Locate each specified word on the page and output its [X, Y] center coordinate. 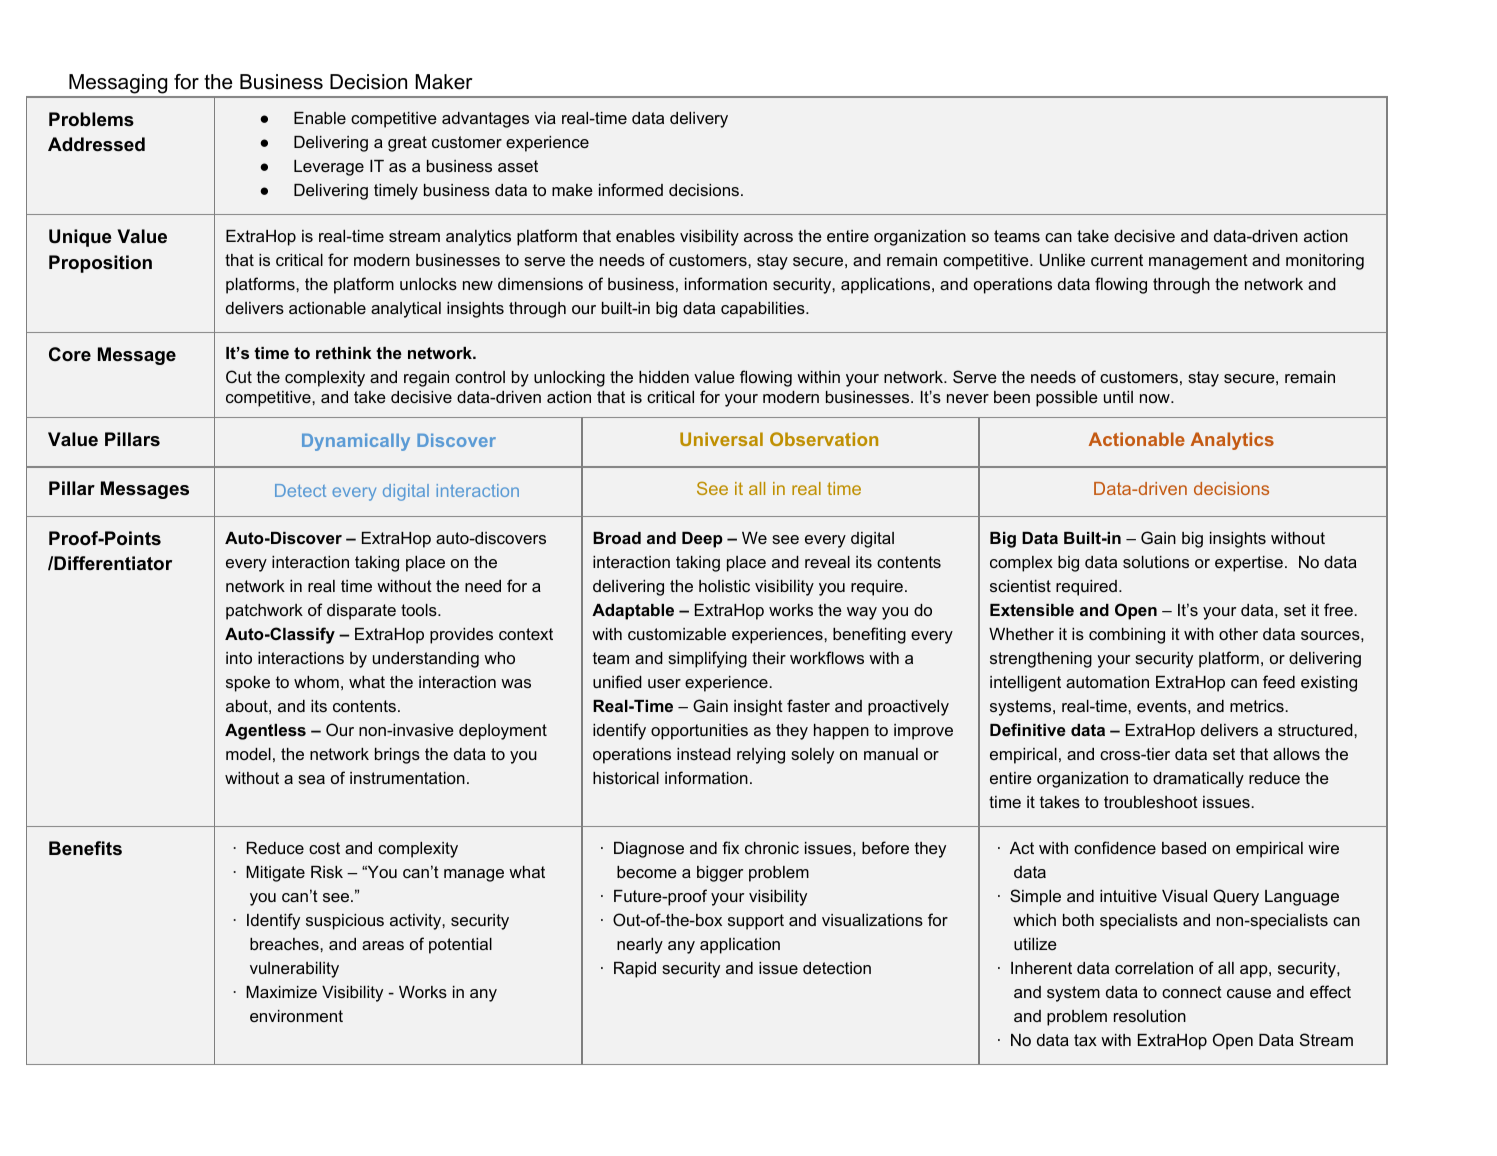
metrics [1258, 706]
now [1156, 398]
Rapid [635, 970]
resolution [1150, 1016]
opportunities [699, 732]
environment [296, 1016]
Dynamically [356, 442]
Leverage [329, 168]
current [1117, 260]
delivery [699, 120]
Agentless [265, 732]
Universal [721, 439]
